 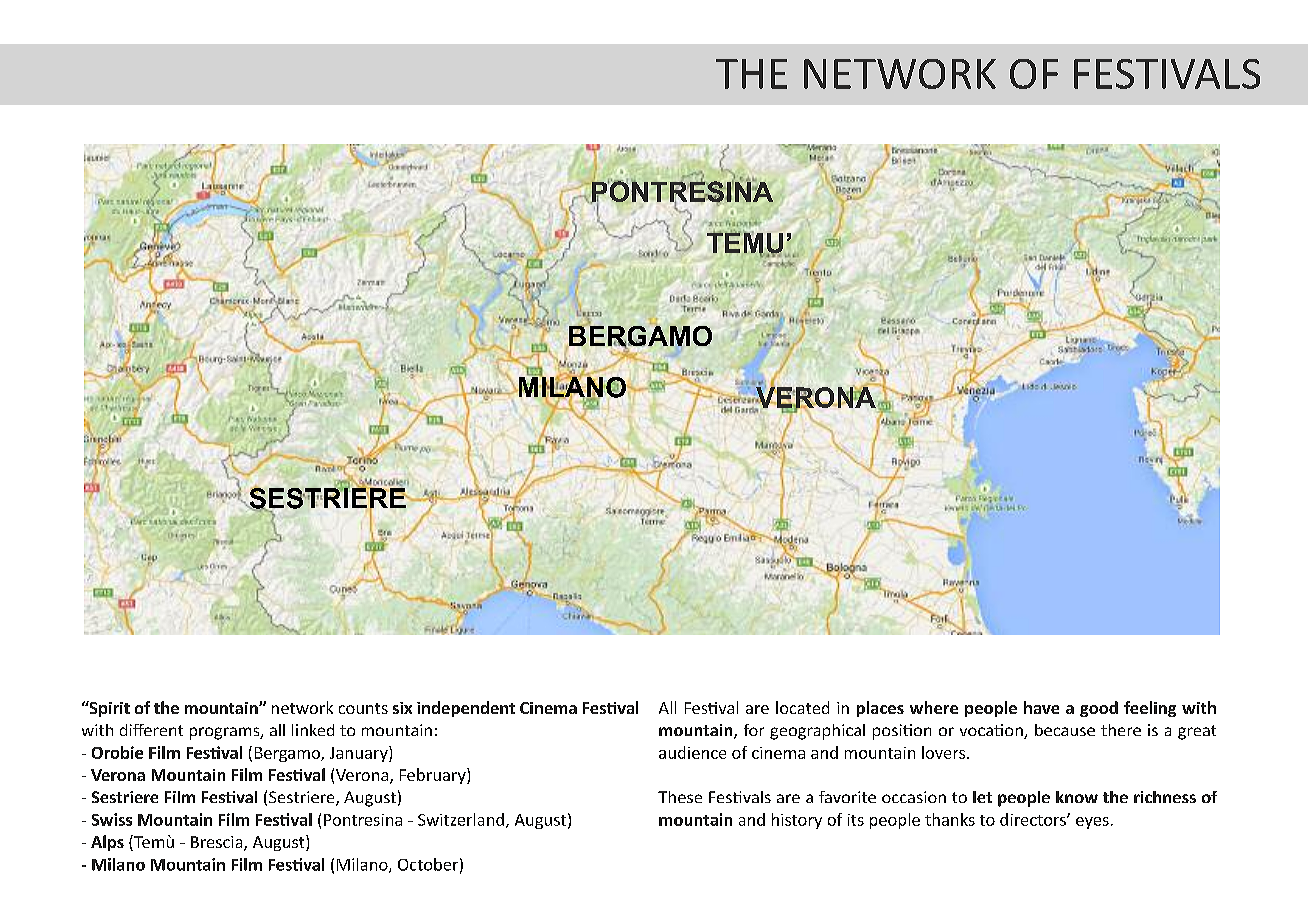 I want to click on January, so click(x=360, y=754).
